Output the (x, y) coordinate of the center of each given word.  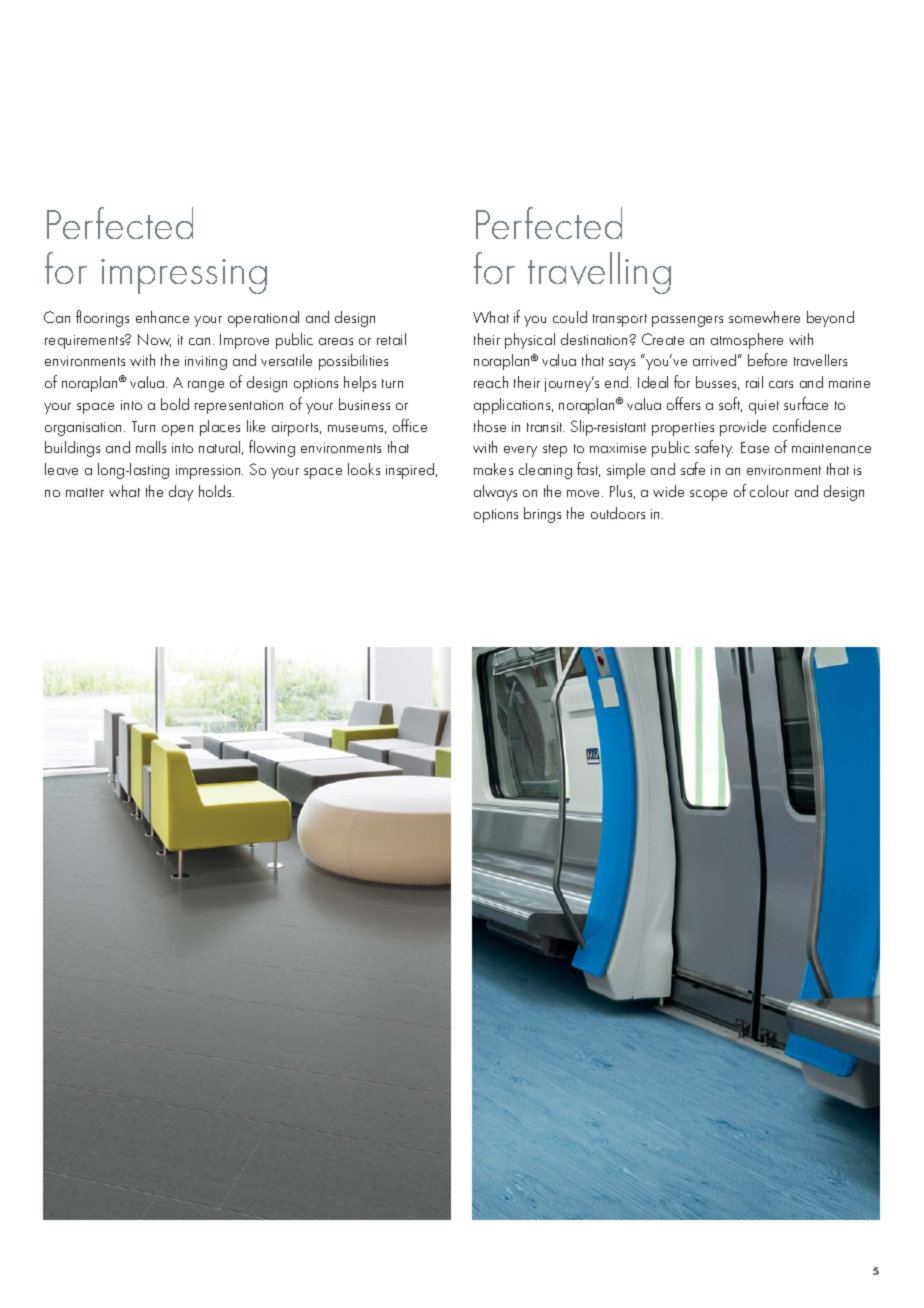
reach (491, 382)
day (181, 493)
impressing (184, 276)
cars (781, 384)
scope (708, 495)
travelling (599, 273)
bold (175, 404)
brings (542, 515)
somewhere (764, 317)
